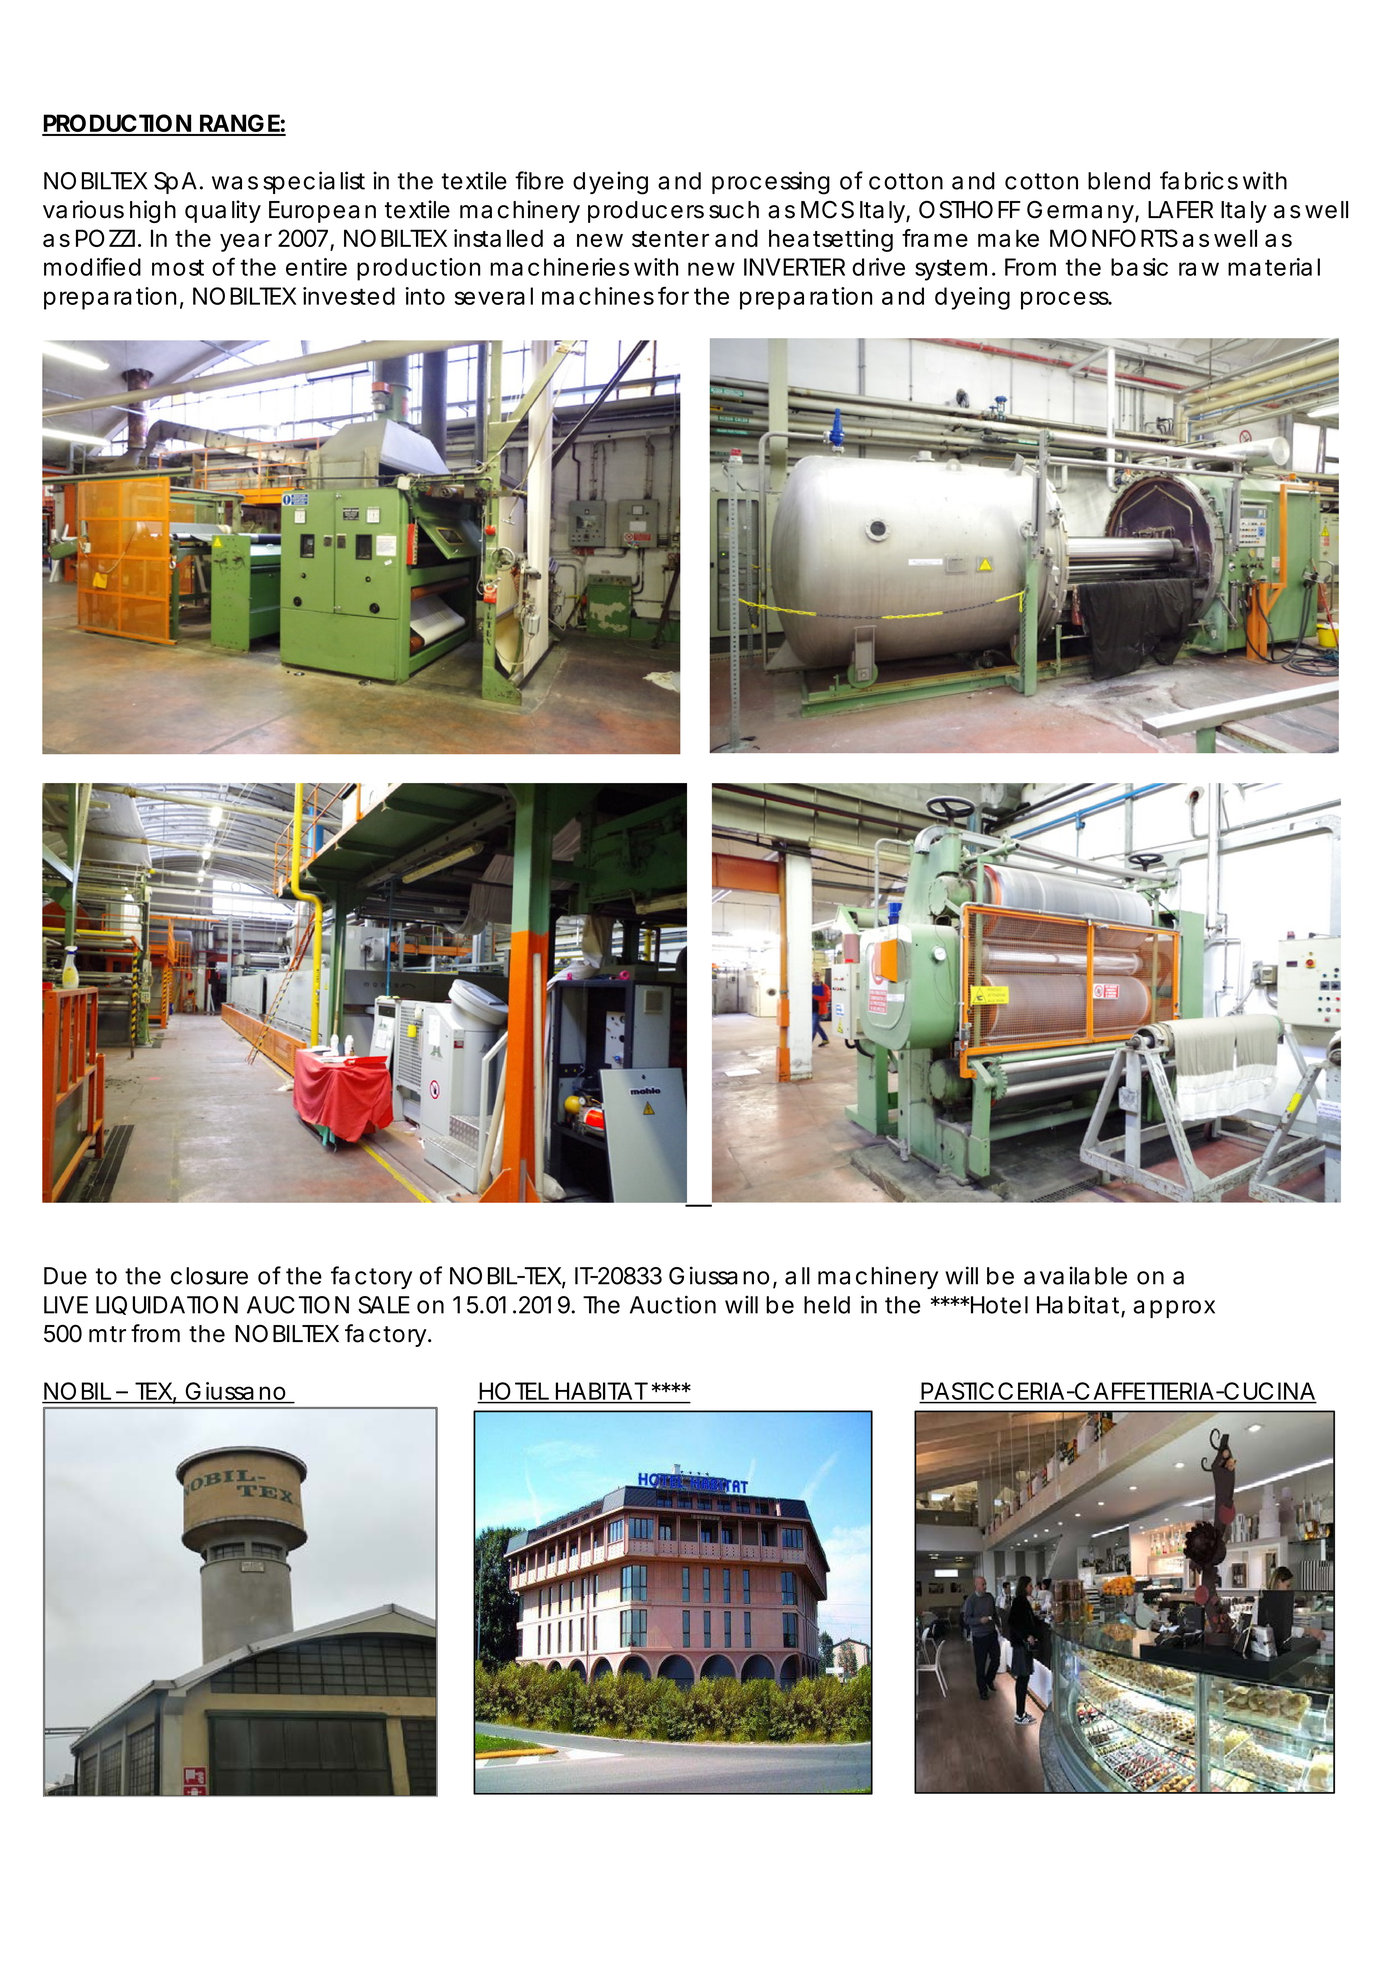  What do you see at coordinates (1080, 211) in the image?
I see `Germany` at bounding box center [1080, 211].
